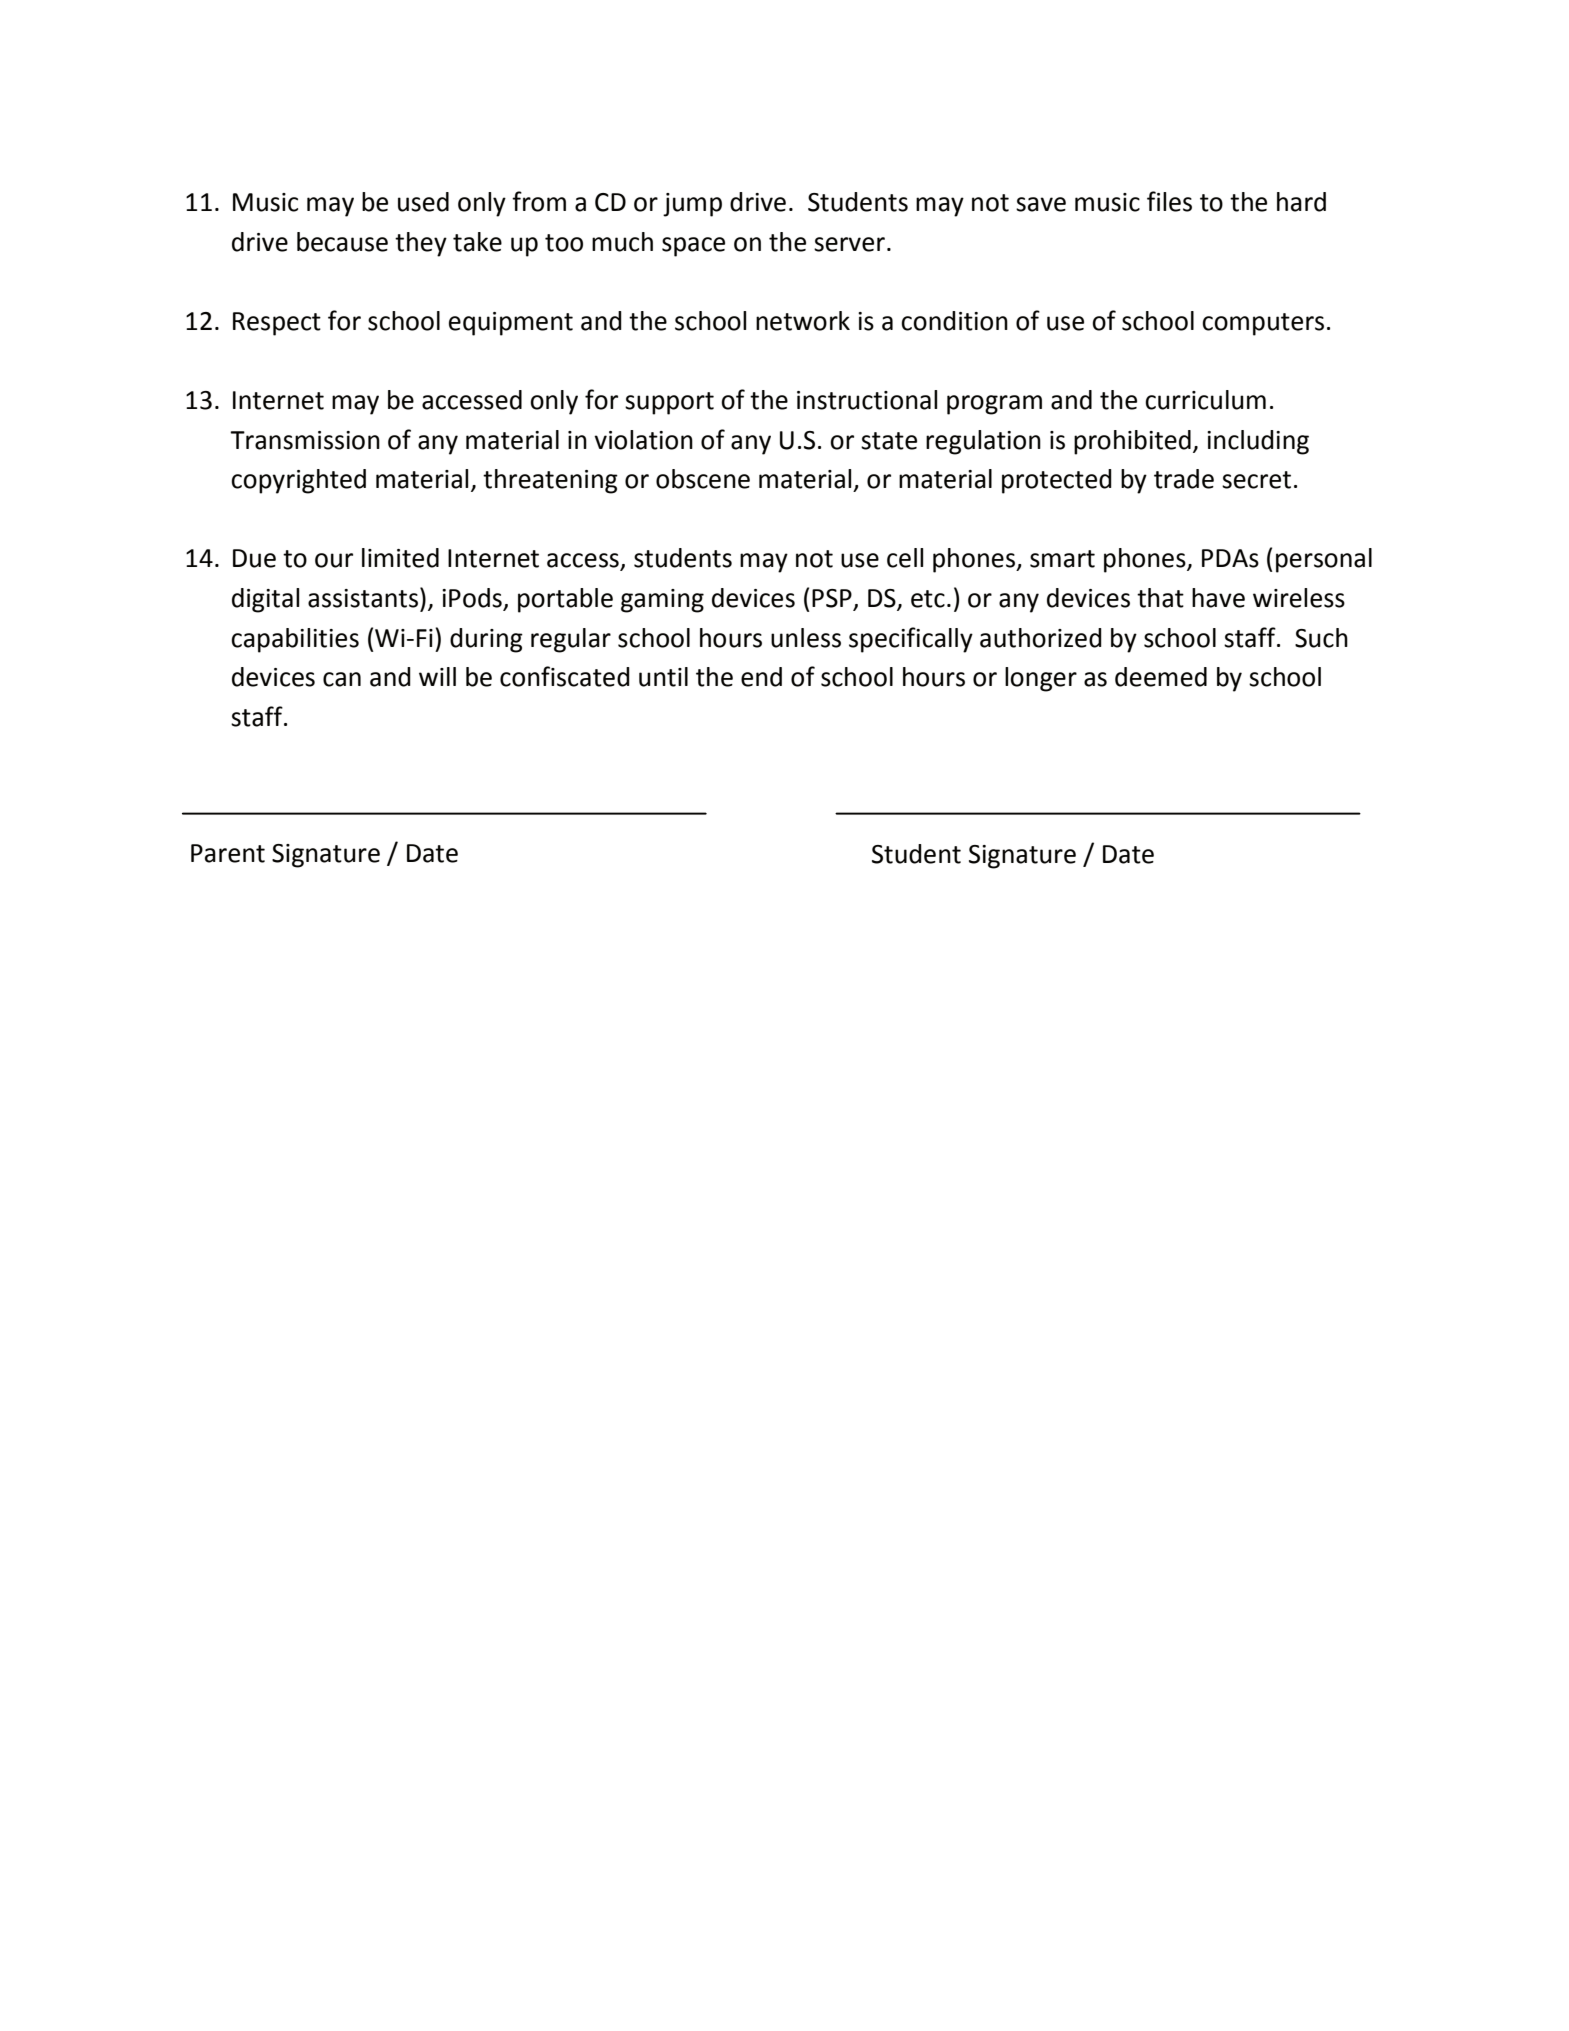  Describe the element at coordinates (228, 853) in the screenshot. I see `Parent` at that location.
